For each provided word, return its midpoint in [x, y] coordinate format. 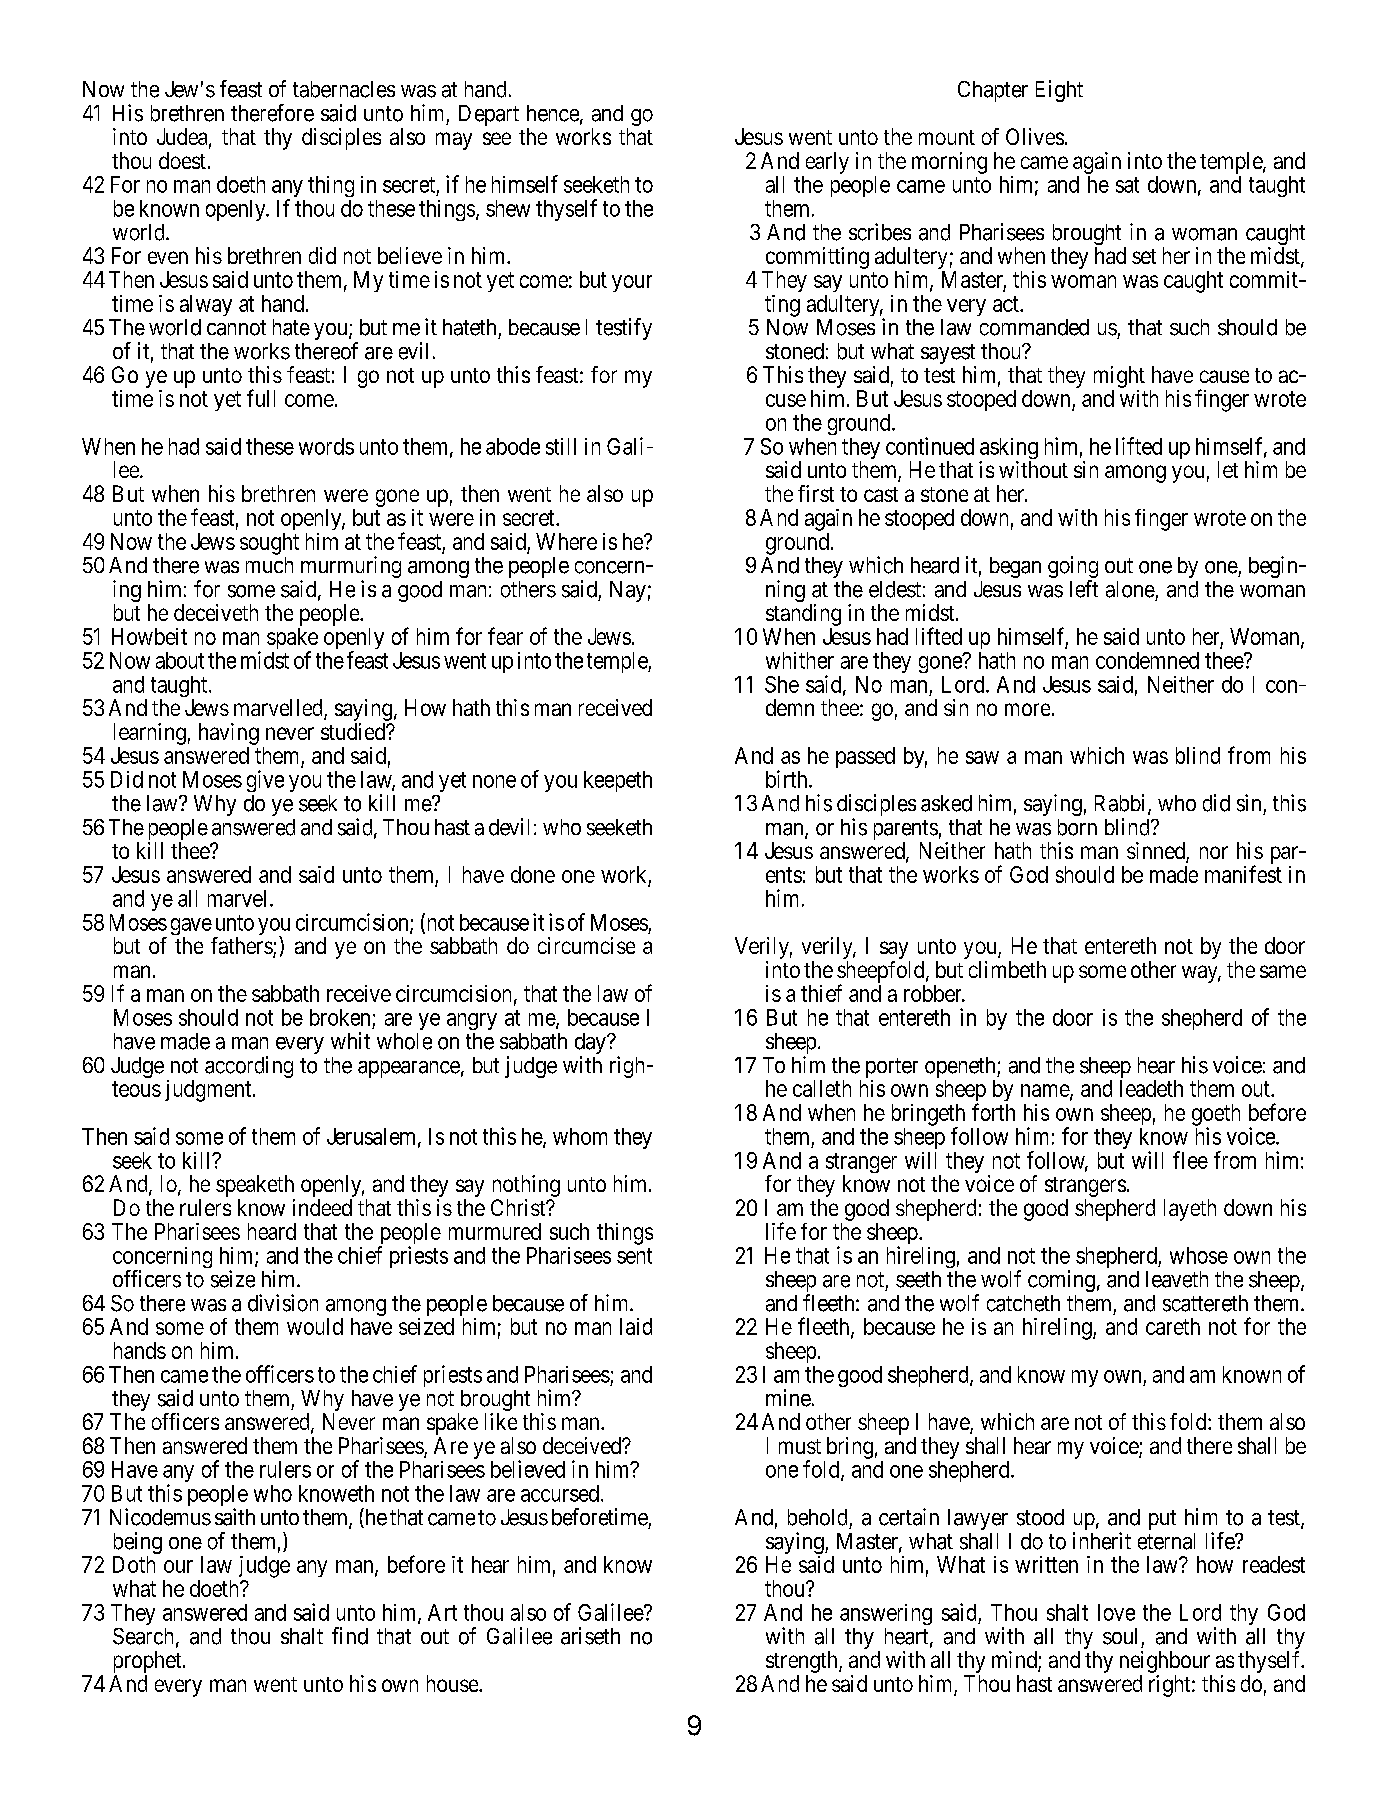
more [1027, 709]
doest [182, 160]
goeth [1216, 1116]
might [1119, 377]
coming [1061, 1281]
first [816, 493]
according [249, 1067]
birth [788, 779]
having [229, 734]
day [591, 1045]
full [261, 398]
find [350, 1636]
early [827, 163]
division [283, 1303]
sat [1127, 185]
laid [636, 1326]
